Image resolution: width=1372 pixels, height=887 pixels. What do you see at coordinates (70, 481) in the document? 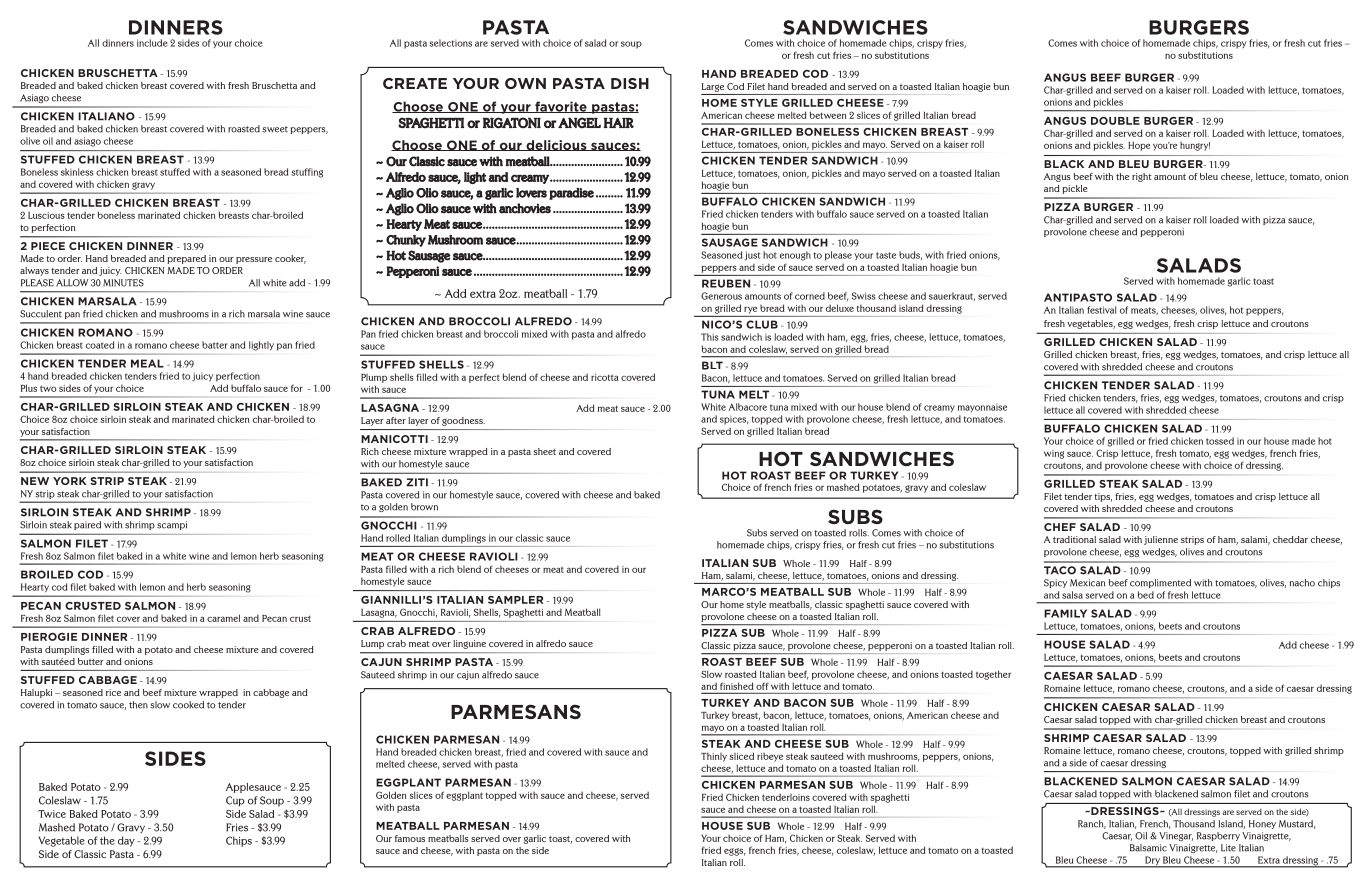
I see `YORK` at bounding box center [70, 481].
